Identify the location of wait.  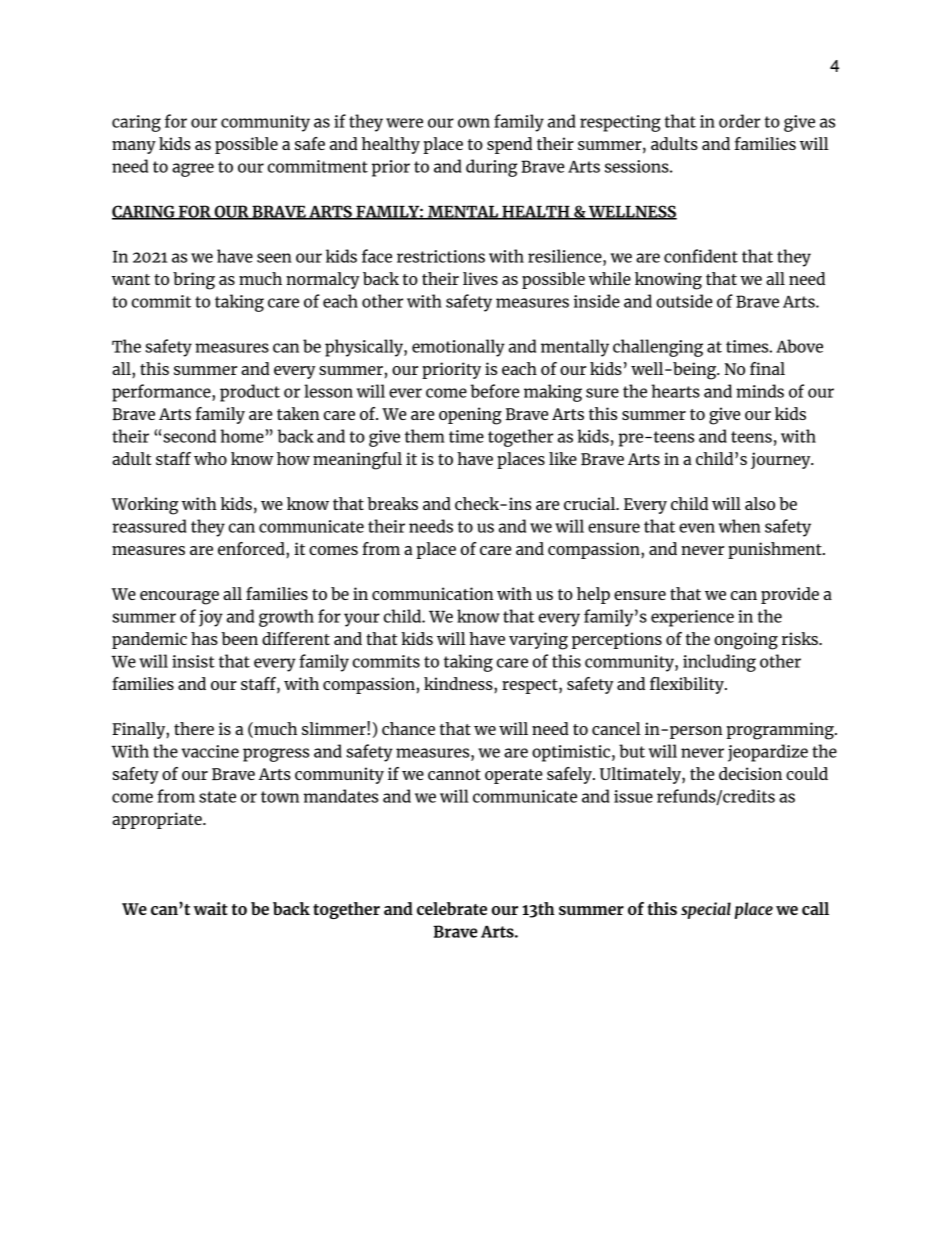
(211, 908).
